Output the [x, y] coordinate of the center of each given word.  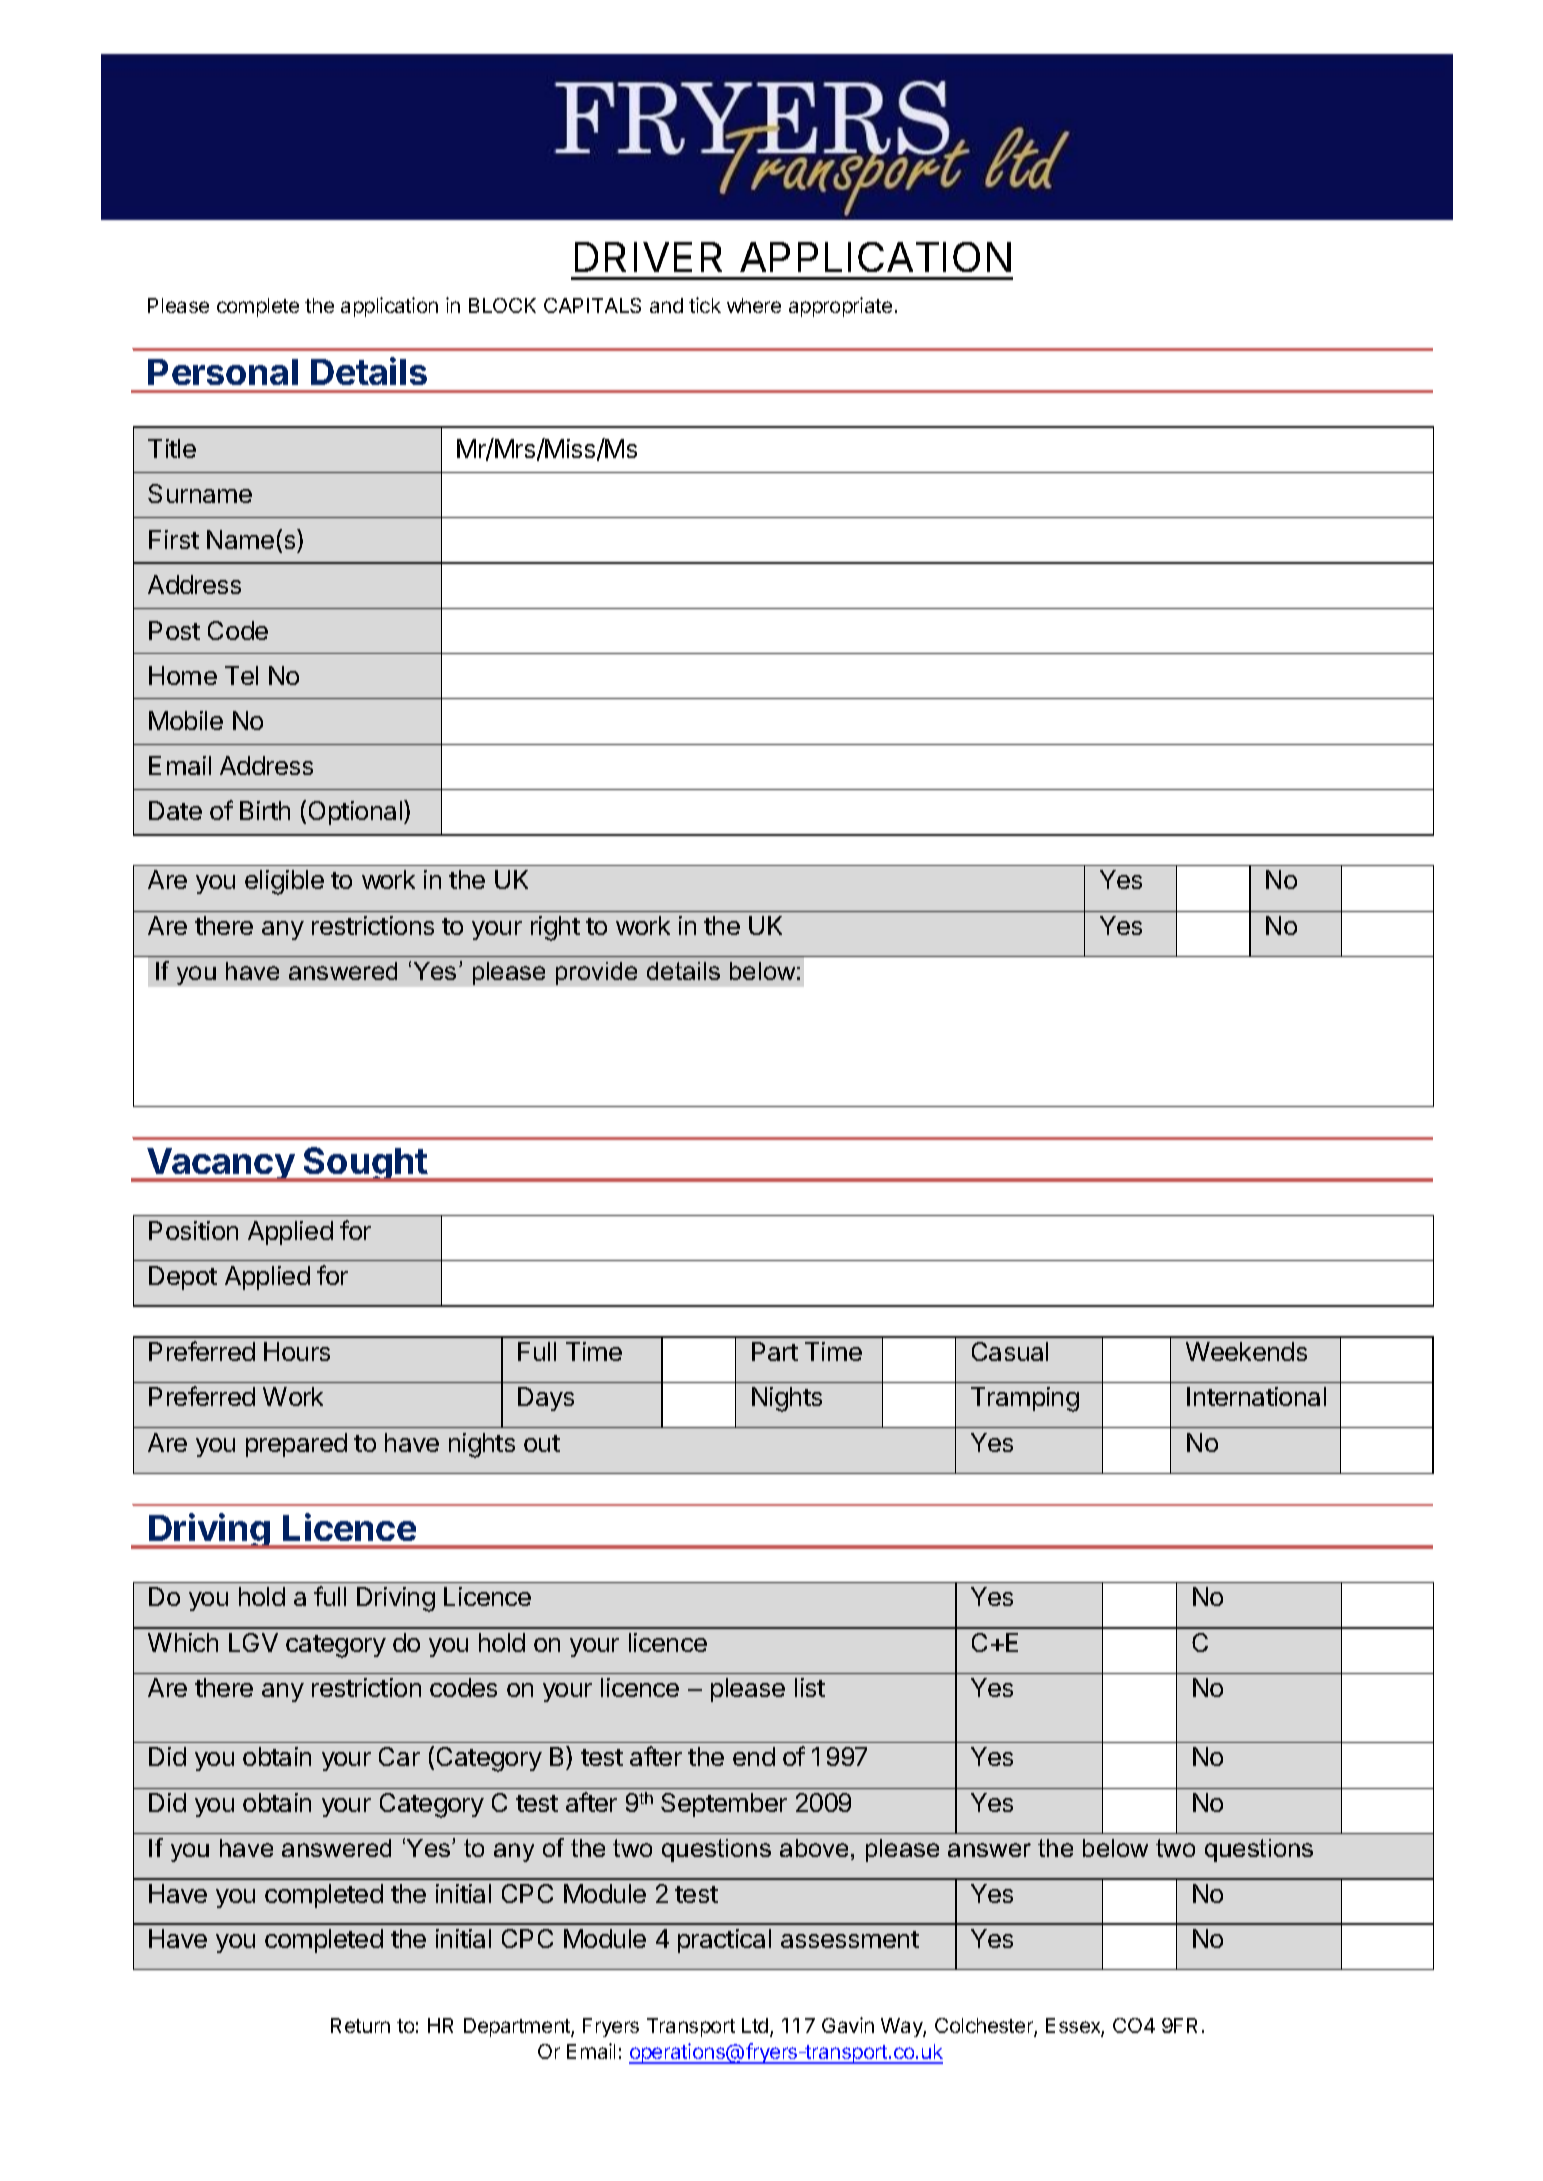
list [810, 1687]
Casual [1010, 1351]
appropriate [840, 307]
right [555, 928]
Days [546, 1399]
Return [360, 2025]
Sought [365, 1164]
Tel [241, 675]
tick [705, 305]
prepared [296, 1445]
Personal [223, 372]
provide [596, 973]
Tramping [1025, 1399]
